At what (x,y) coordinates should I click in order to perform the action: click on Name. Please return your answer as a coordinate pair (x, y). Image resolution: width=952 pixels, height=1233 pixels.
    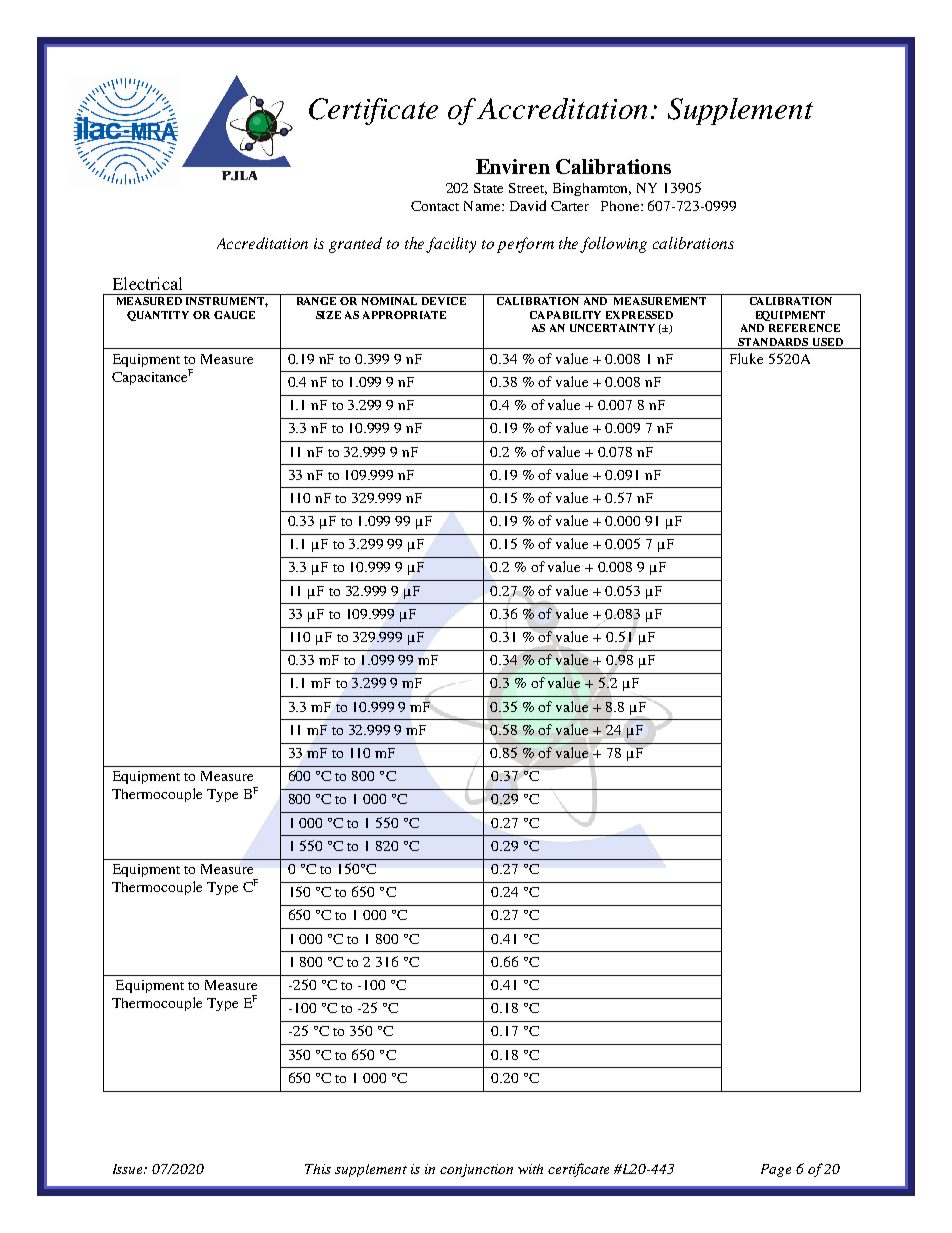
    Looking at the image, I should click on (483, 206).
